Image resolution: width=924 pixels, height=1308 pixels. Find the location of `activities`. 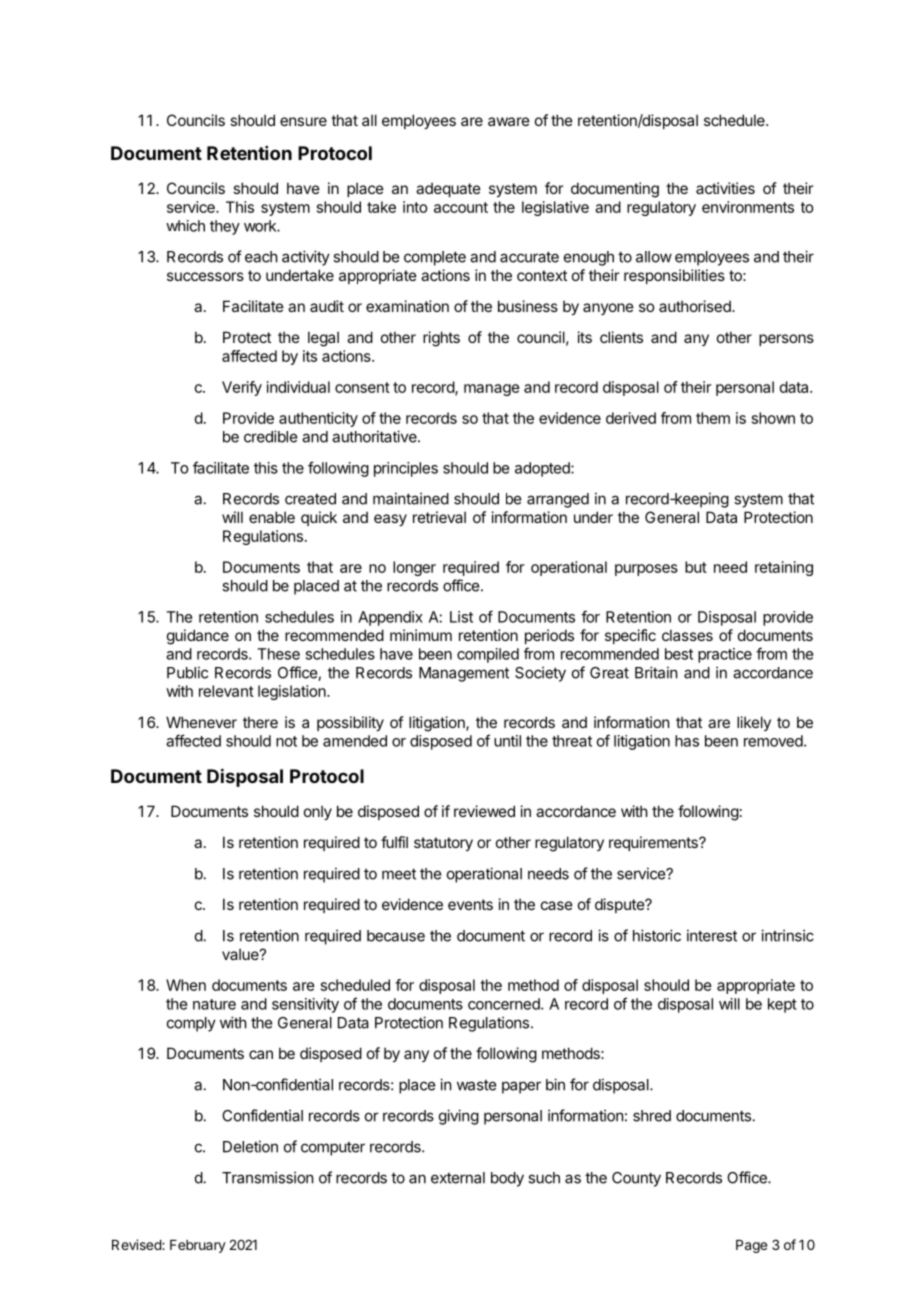

activities is located at coordinates (725, 188).
